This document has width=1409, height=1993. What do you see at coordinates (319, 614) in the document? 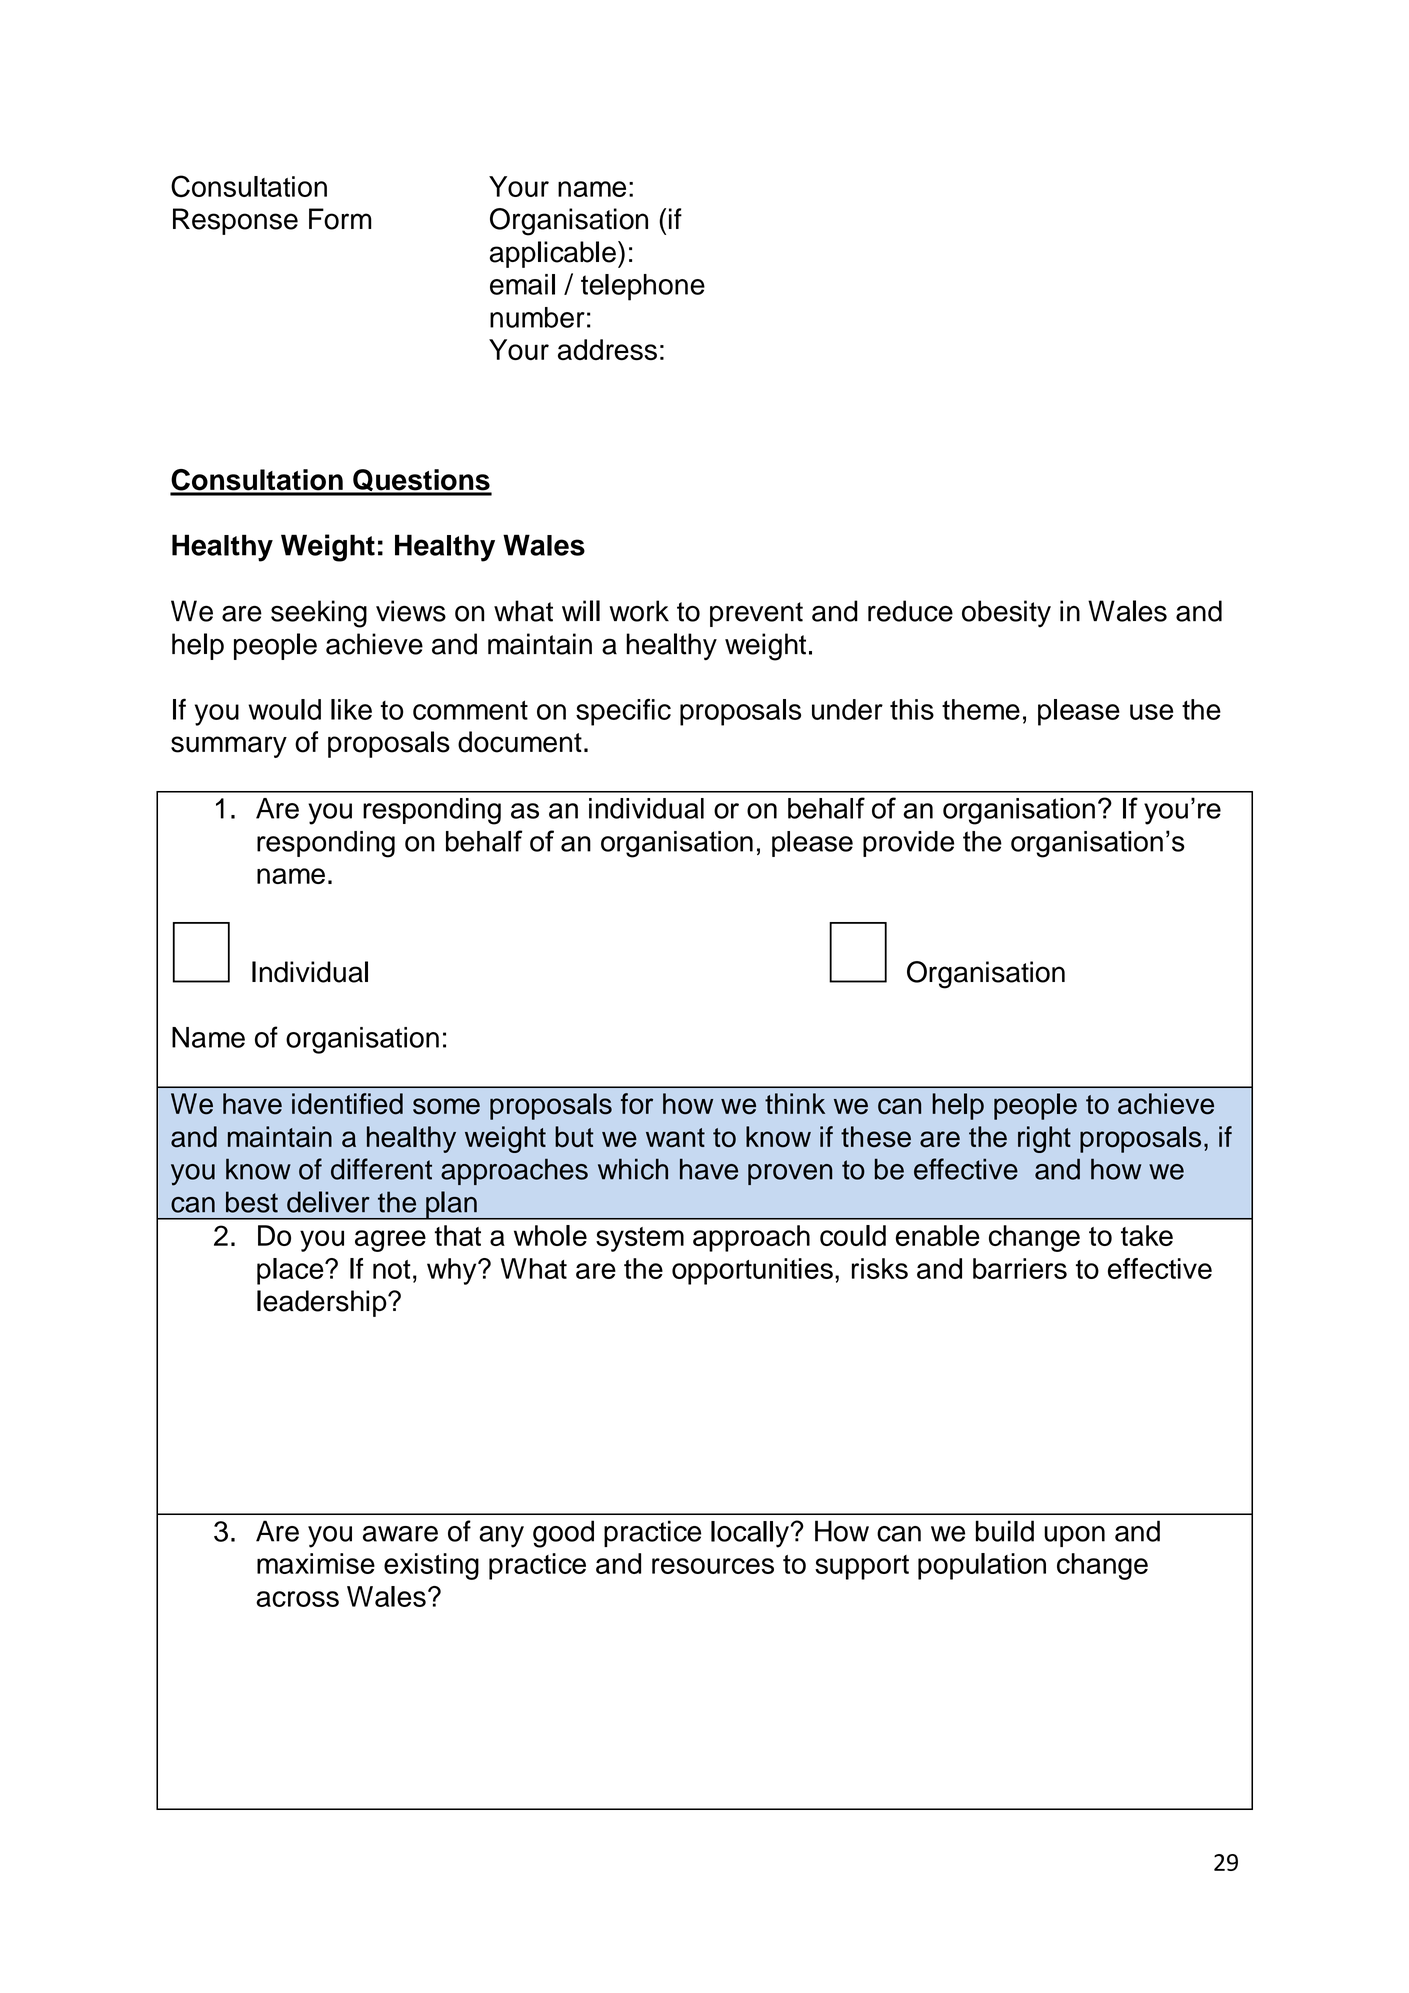
I see `seeking` at bounding box center [319, 614].
